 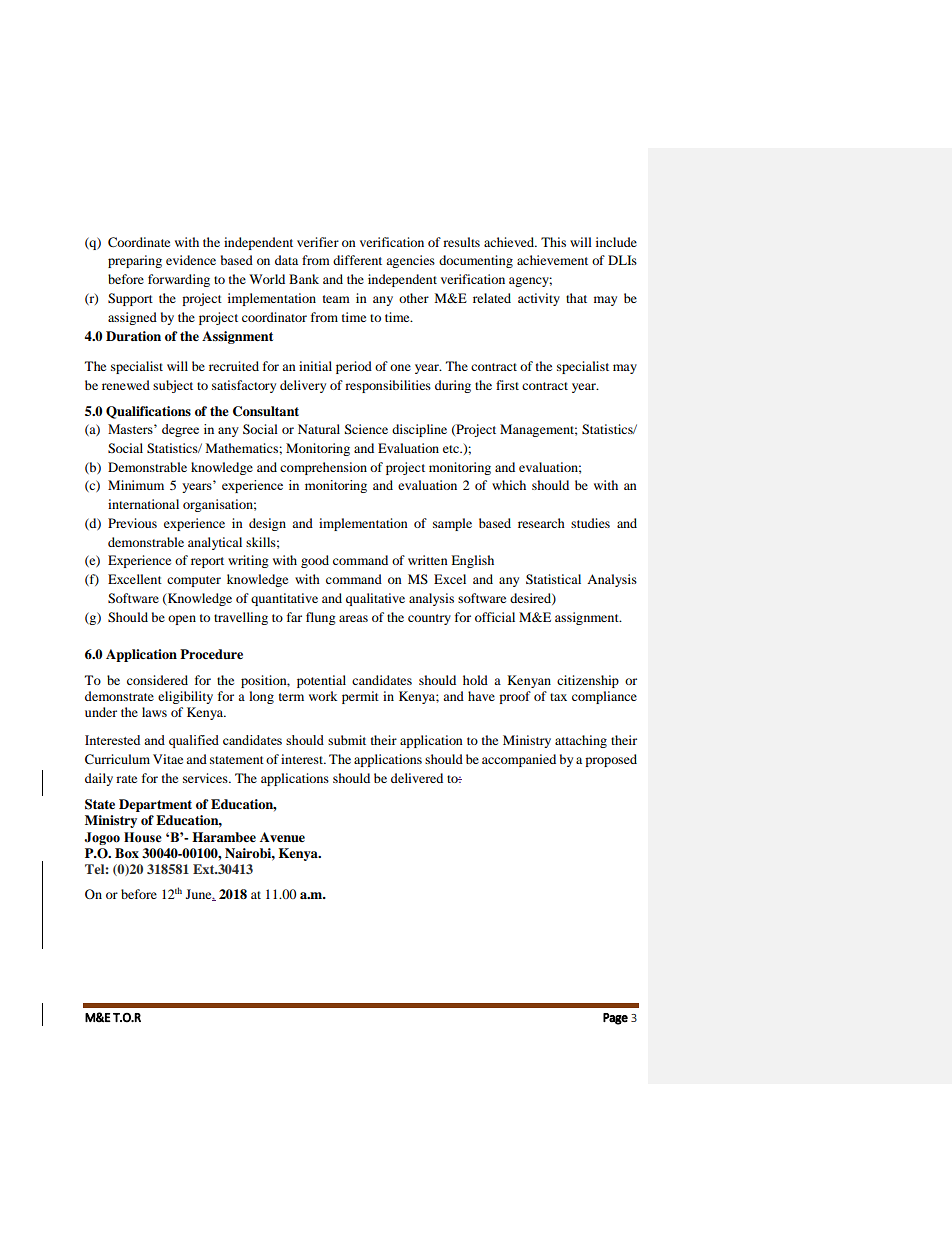 I want to click on research, so click(x=541, y=523).
